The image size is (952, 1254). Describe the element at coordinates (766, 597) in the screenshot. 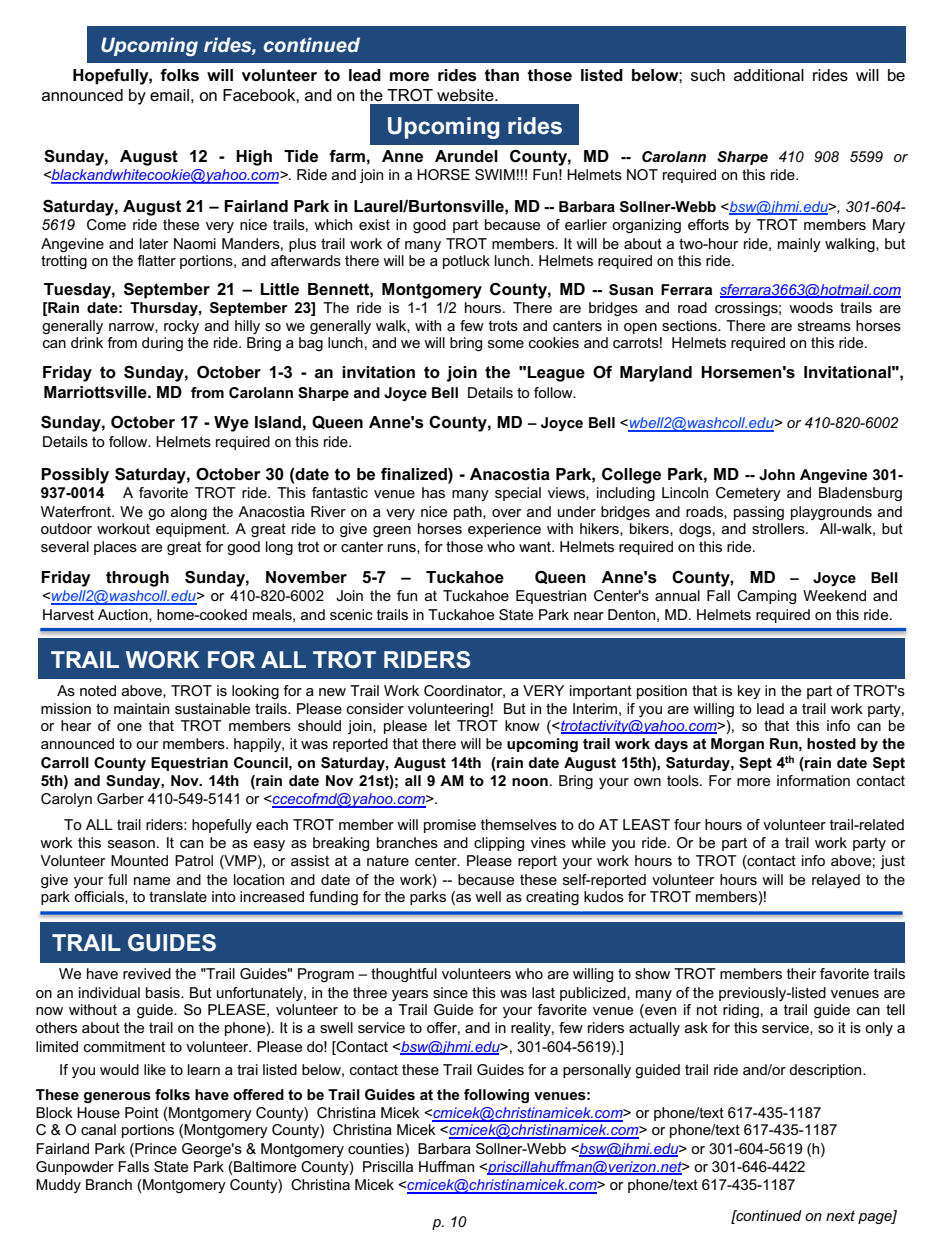

I see `Camping` at that location.
